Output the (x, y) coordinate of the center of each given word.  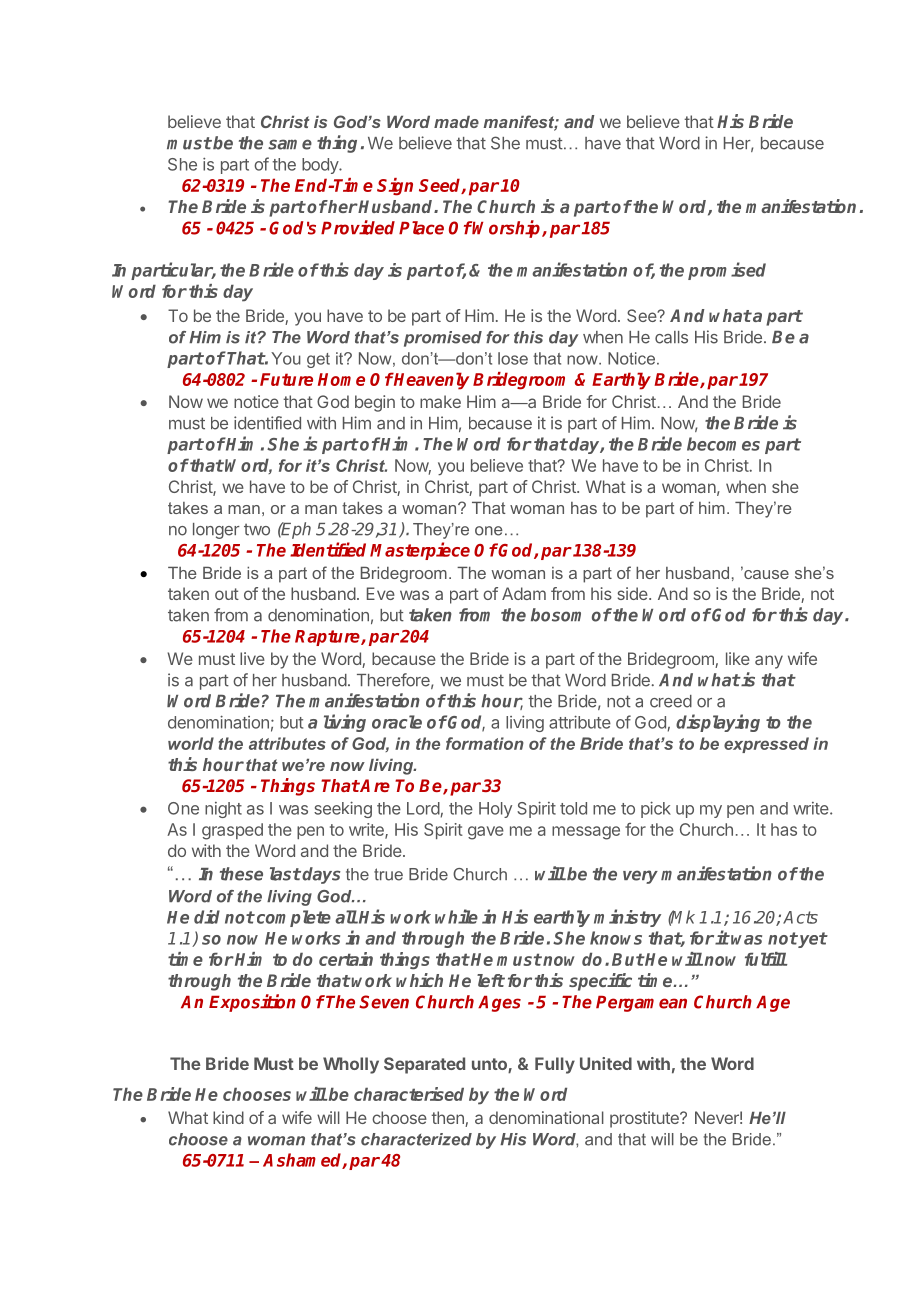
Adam (524, 593)
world (191, 743)
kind (228, 1117)
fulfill (766, 959)
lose (513, 358)
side (634, 593)
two (257, 530)
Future (286, 379)
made (456, 122)
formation (485, 743)
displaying (718, 723)
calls (671, 337)
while (456, 916)
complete (292, 918)
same (290, 144)
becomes (723, 444)
